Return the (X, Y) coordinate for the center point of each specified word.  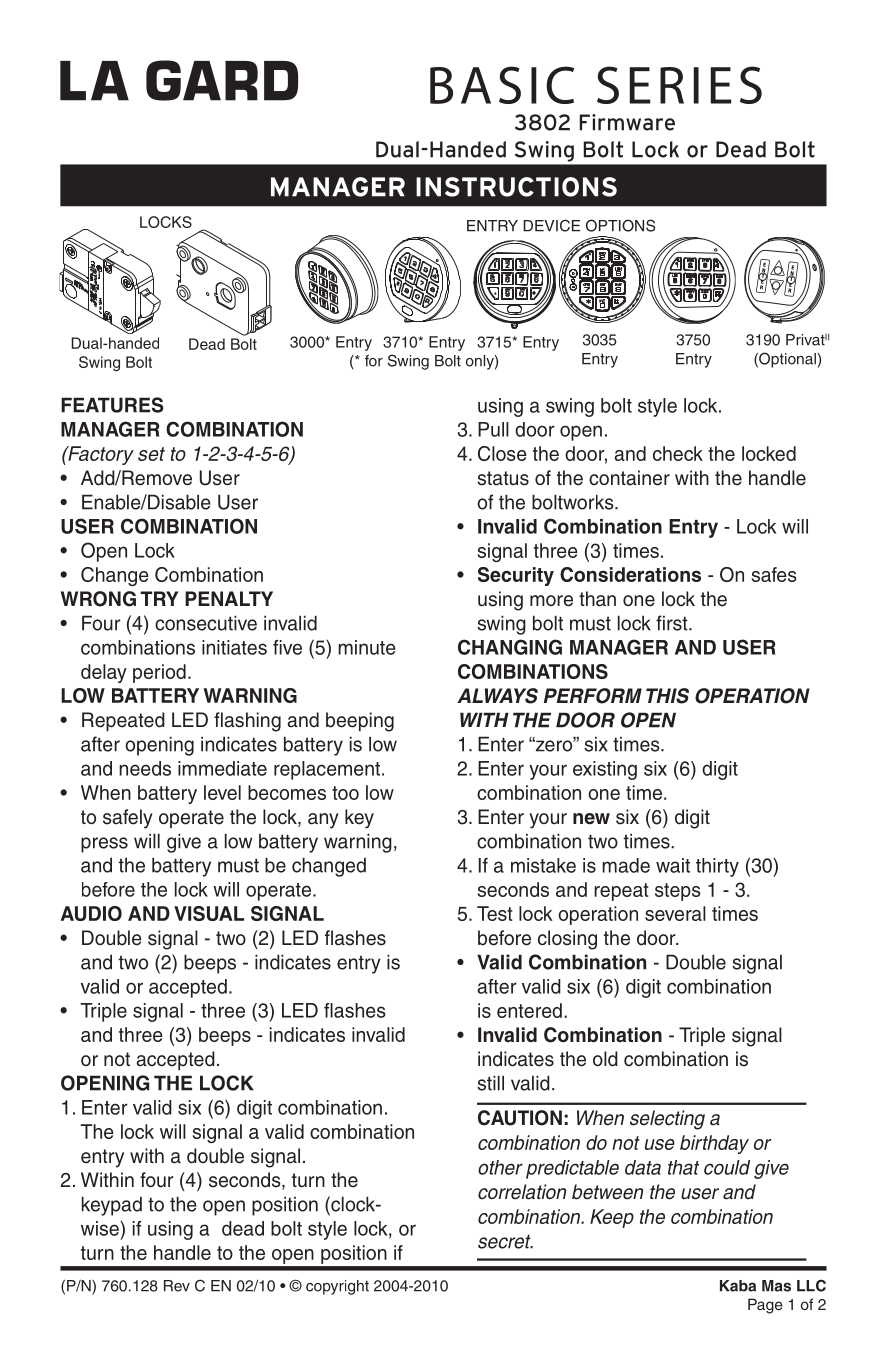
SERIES (679, 85)
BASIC (502, 85)
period (159, 673)
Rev (177, 1286)
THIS (667, 696)
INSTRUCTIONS (516, 187)
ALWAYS (497, 696)
